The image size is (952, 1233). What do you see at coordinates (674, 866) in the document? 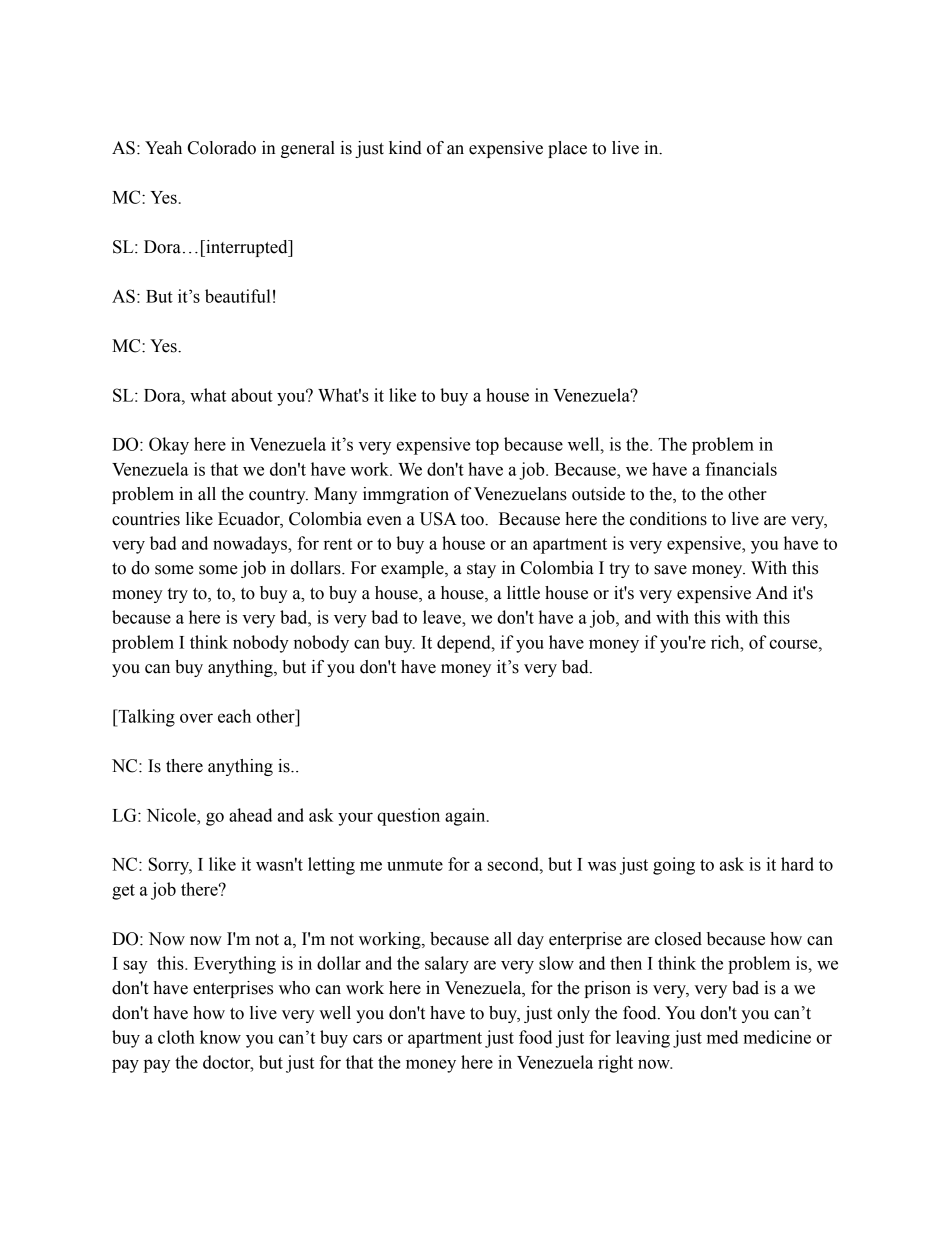
I see `going` at bounding box center [674, 866].
